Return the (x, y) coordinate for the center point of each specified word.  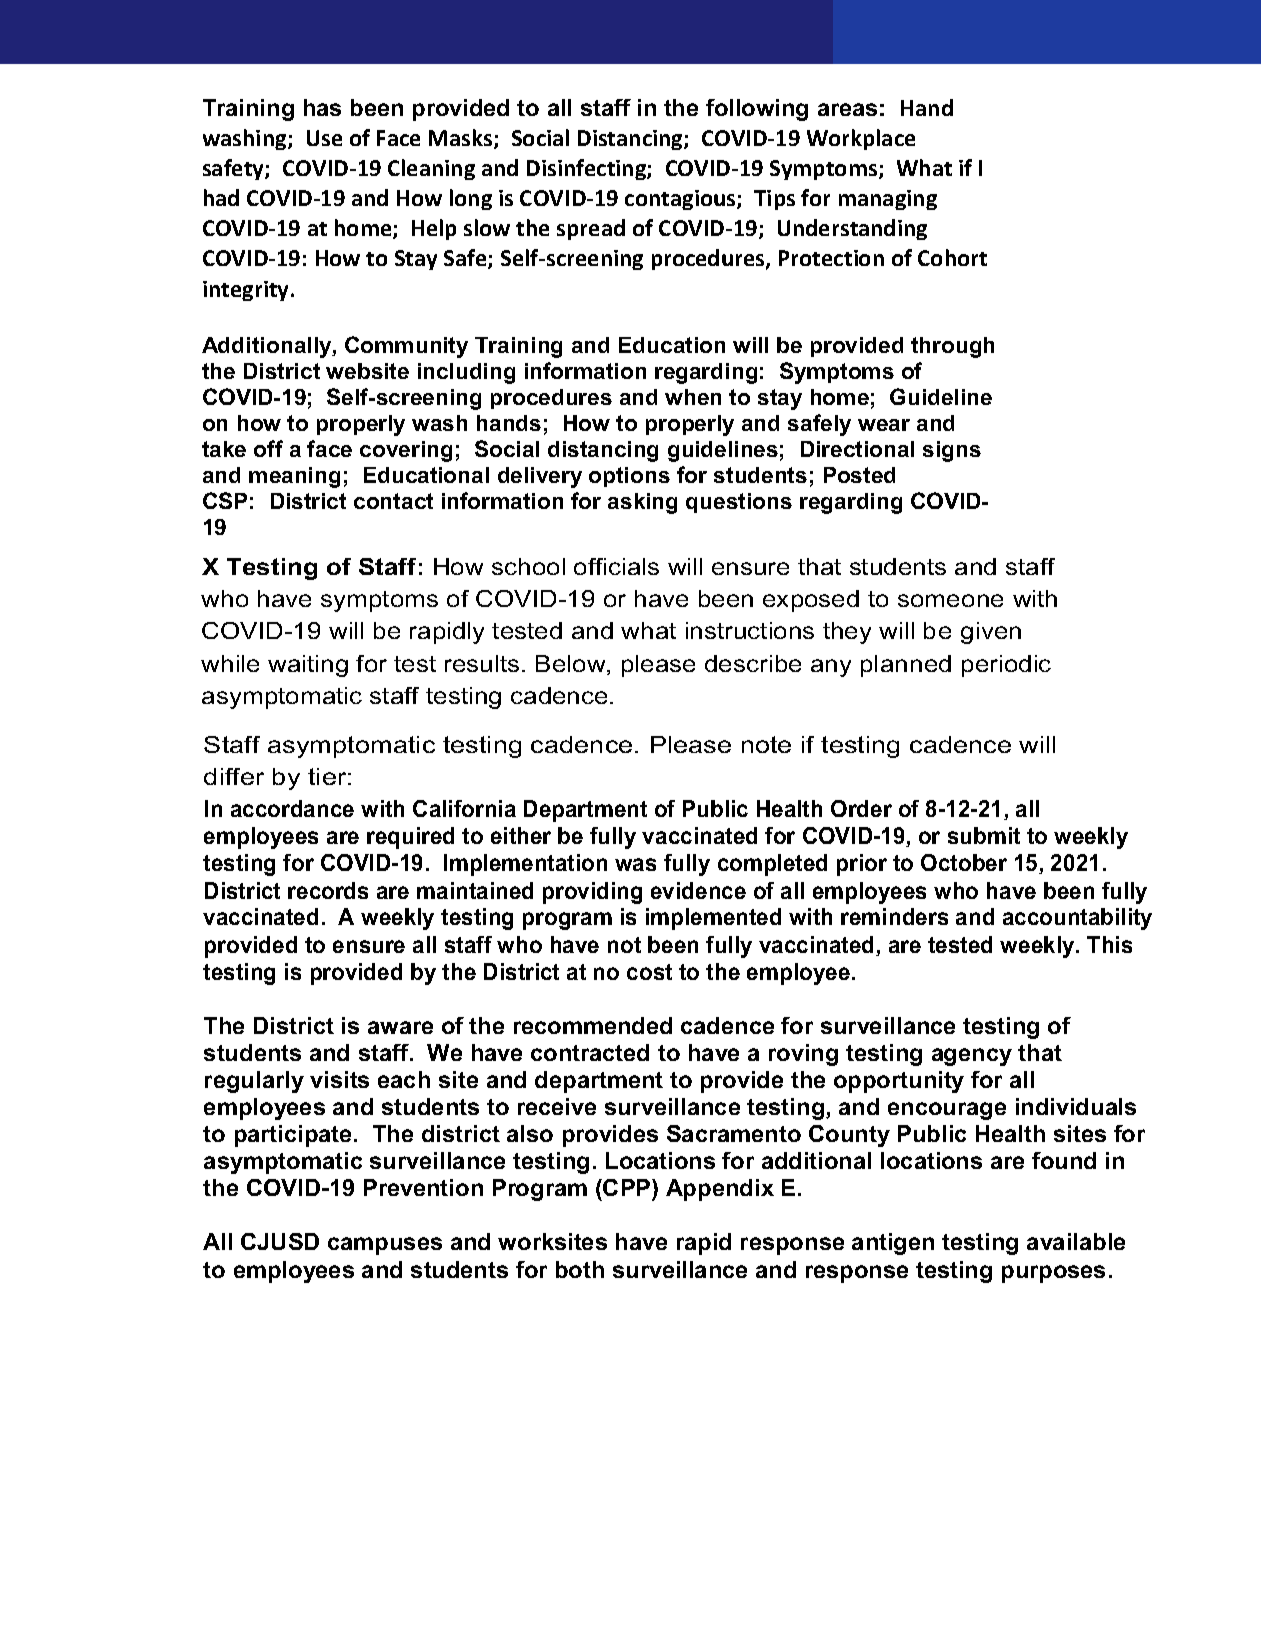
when (693, 397)
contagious (681, 200)
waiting (308, 666)
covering (406, 451)
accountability (1077, 919)
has (322, 107)
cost (649, 972)
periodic (1006, 666)
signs (952, 451)
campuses (385, 1246)
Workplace (861, 139)
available (1076, 1241)
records (328, 890)
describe (753, 663)
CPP (628, 1189)
